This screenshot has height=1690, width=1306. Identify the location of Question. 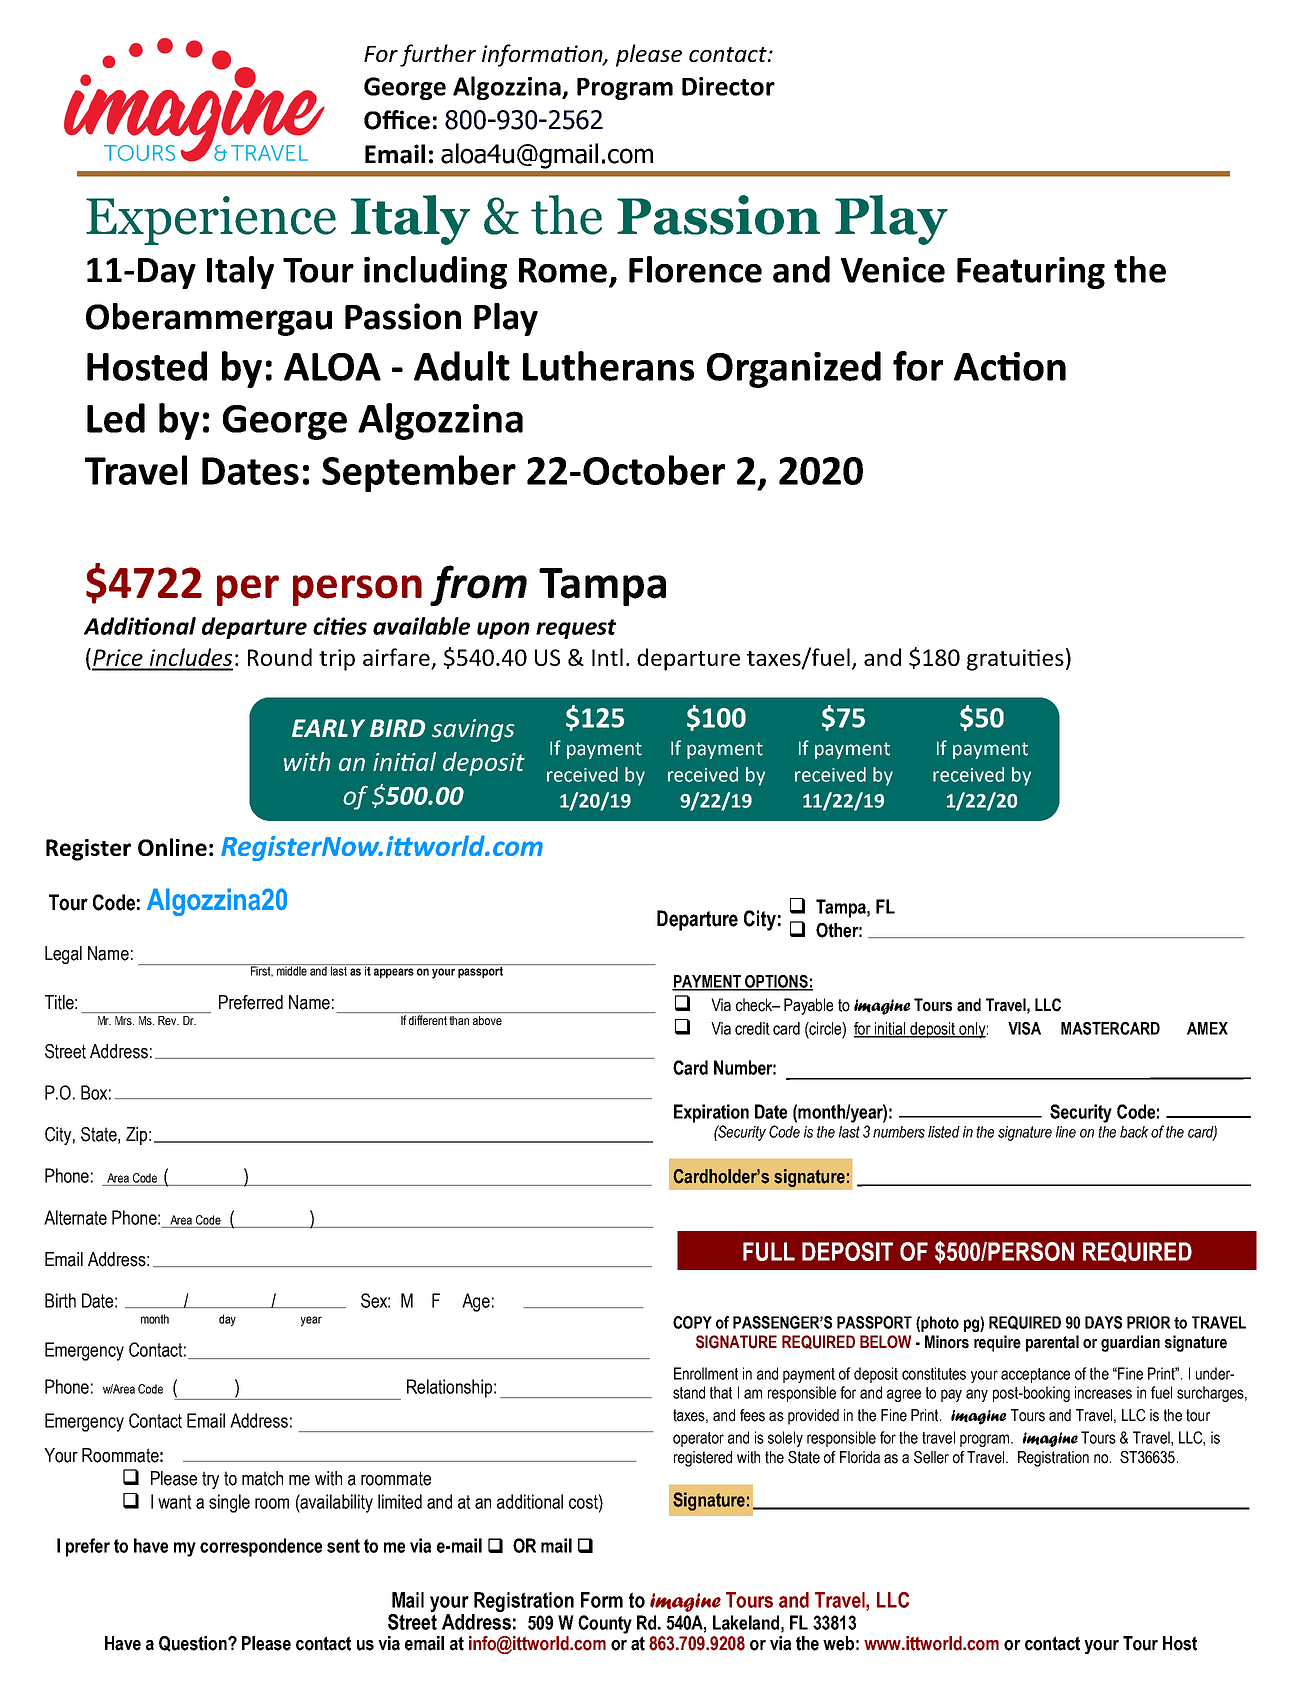
(194, 1644).
